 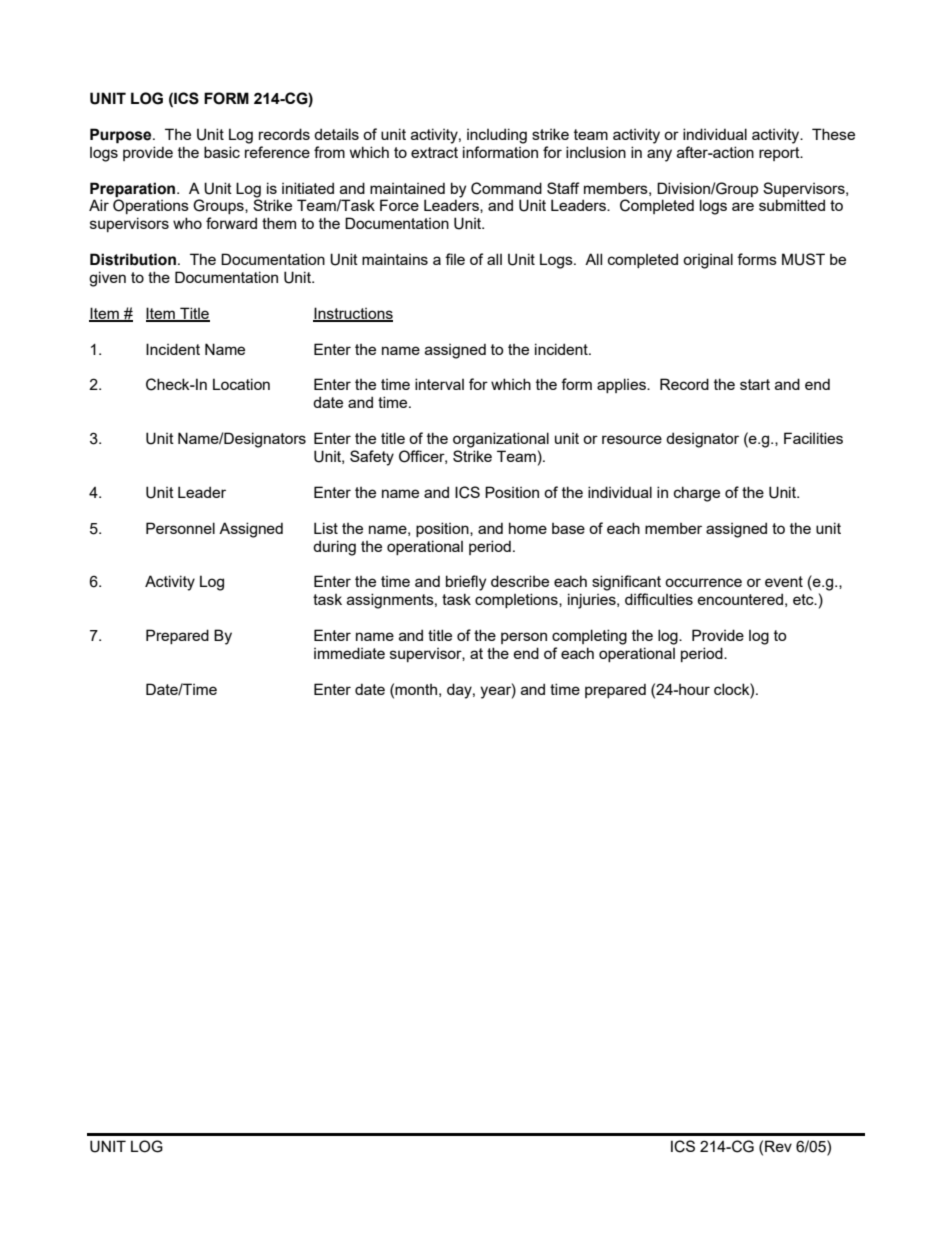 I want to click on completing, so click(x=589, y=637).
